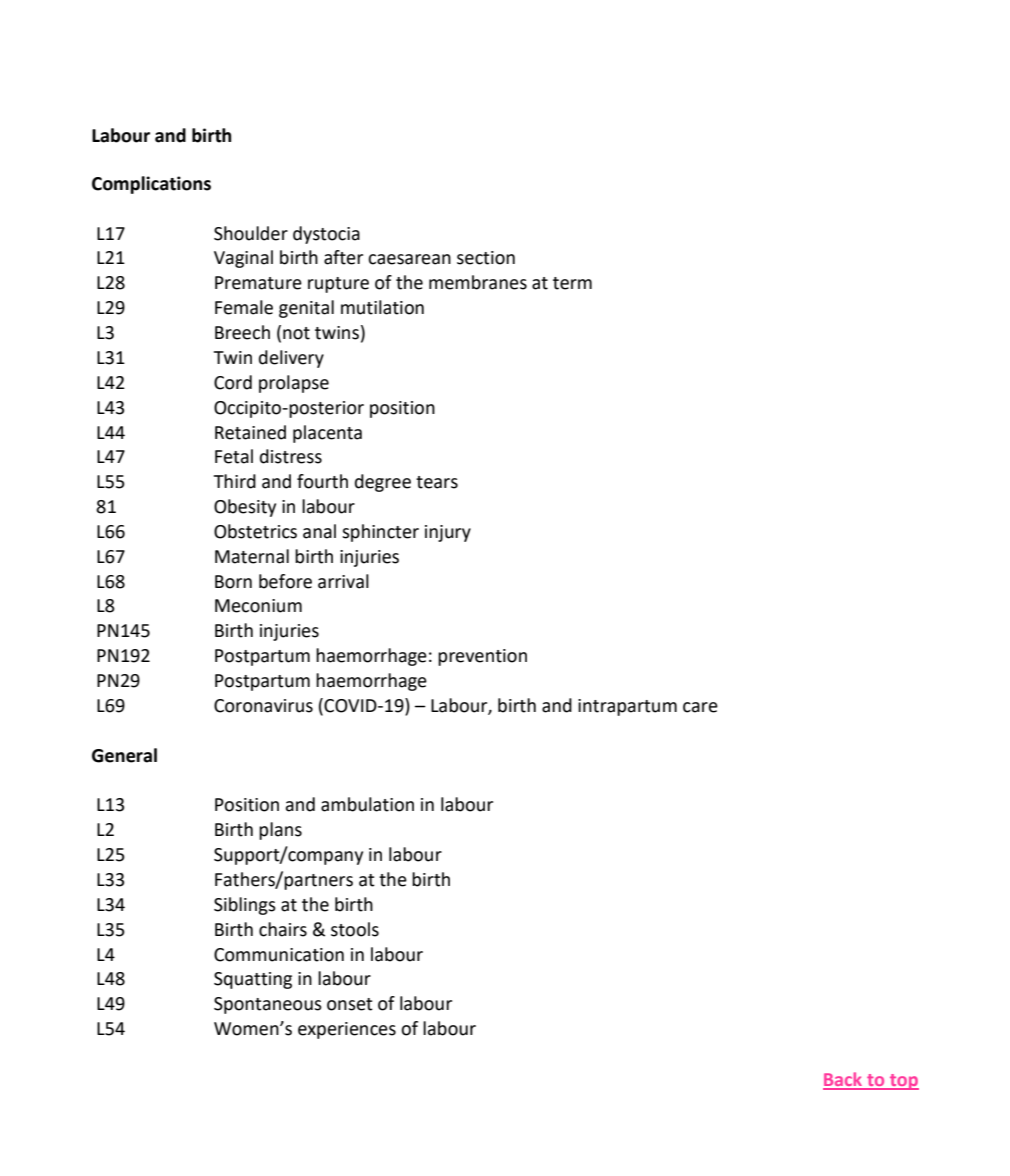 The image size is (1010, 1176). What do you see at coordinates (367, 804) in the screenshot?
I see `ambulation` at bounding box center [367, 804].
